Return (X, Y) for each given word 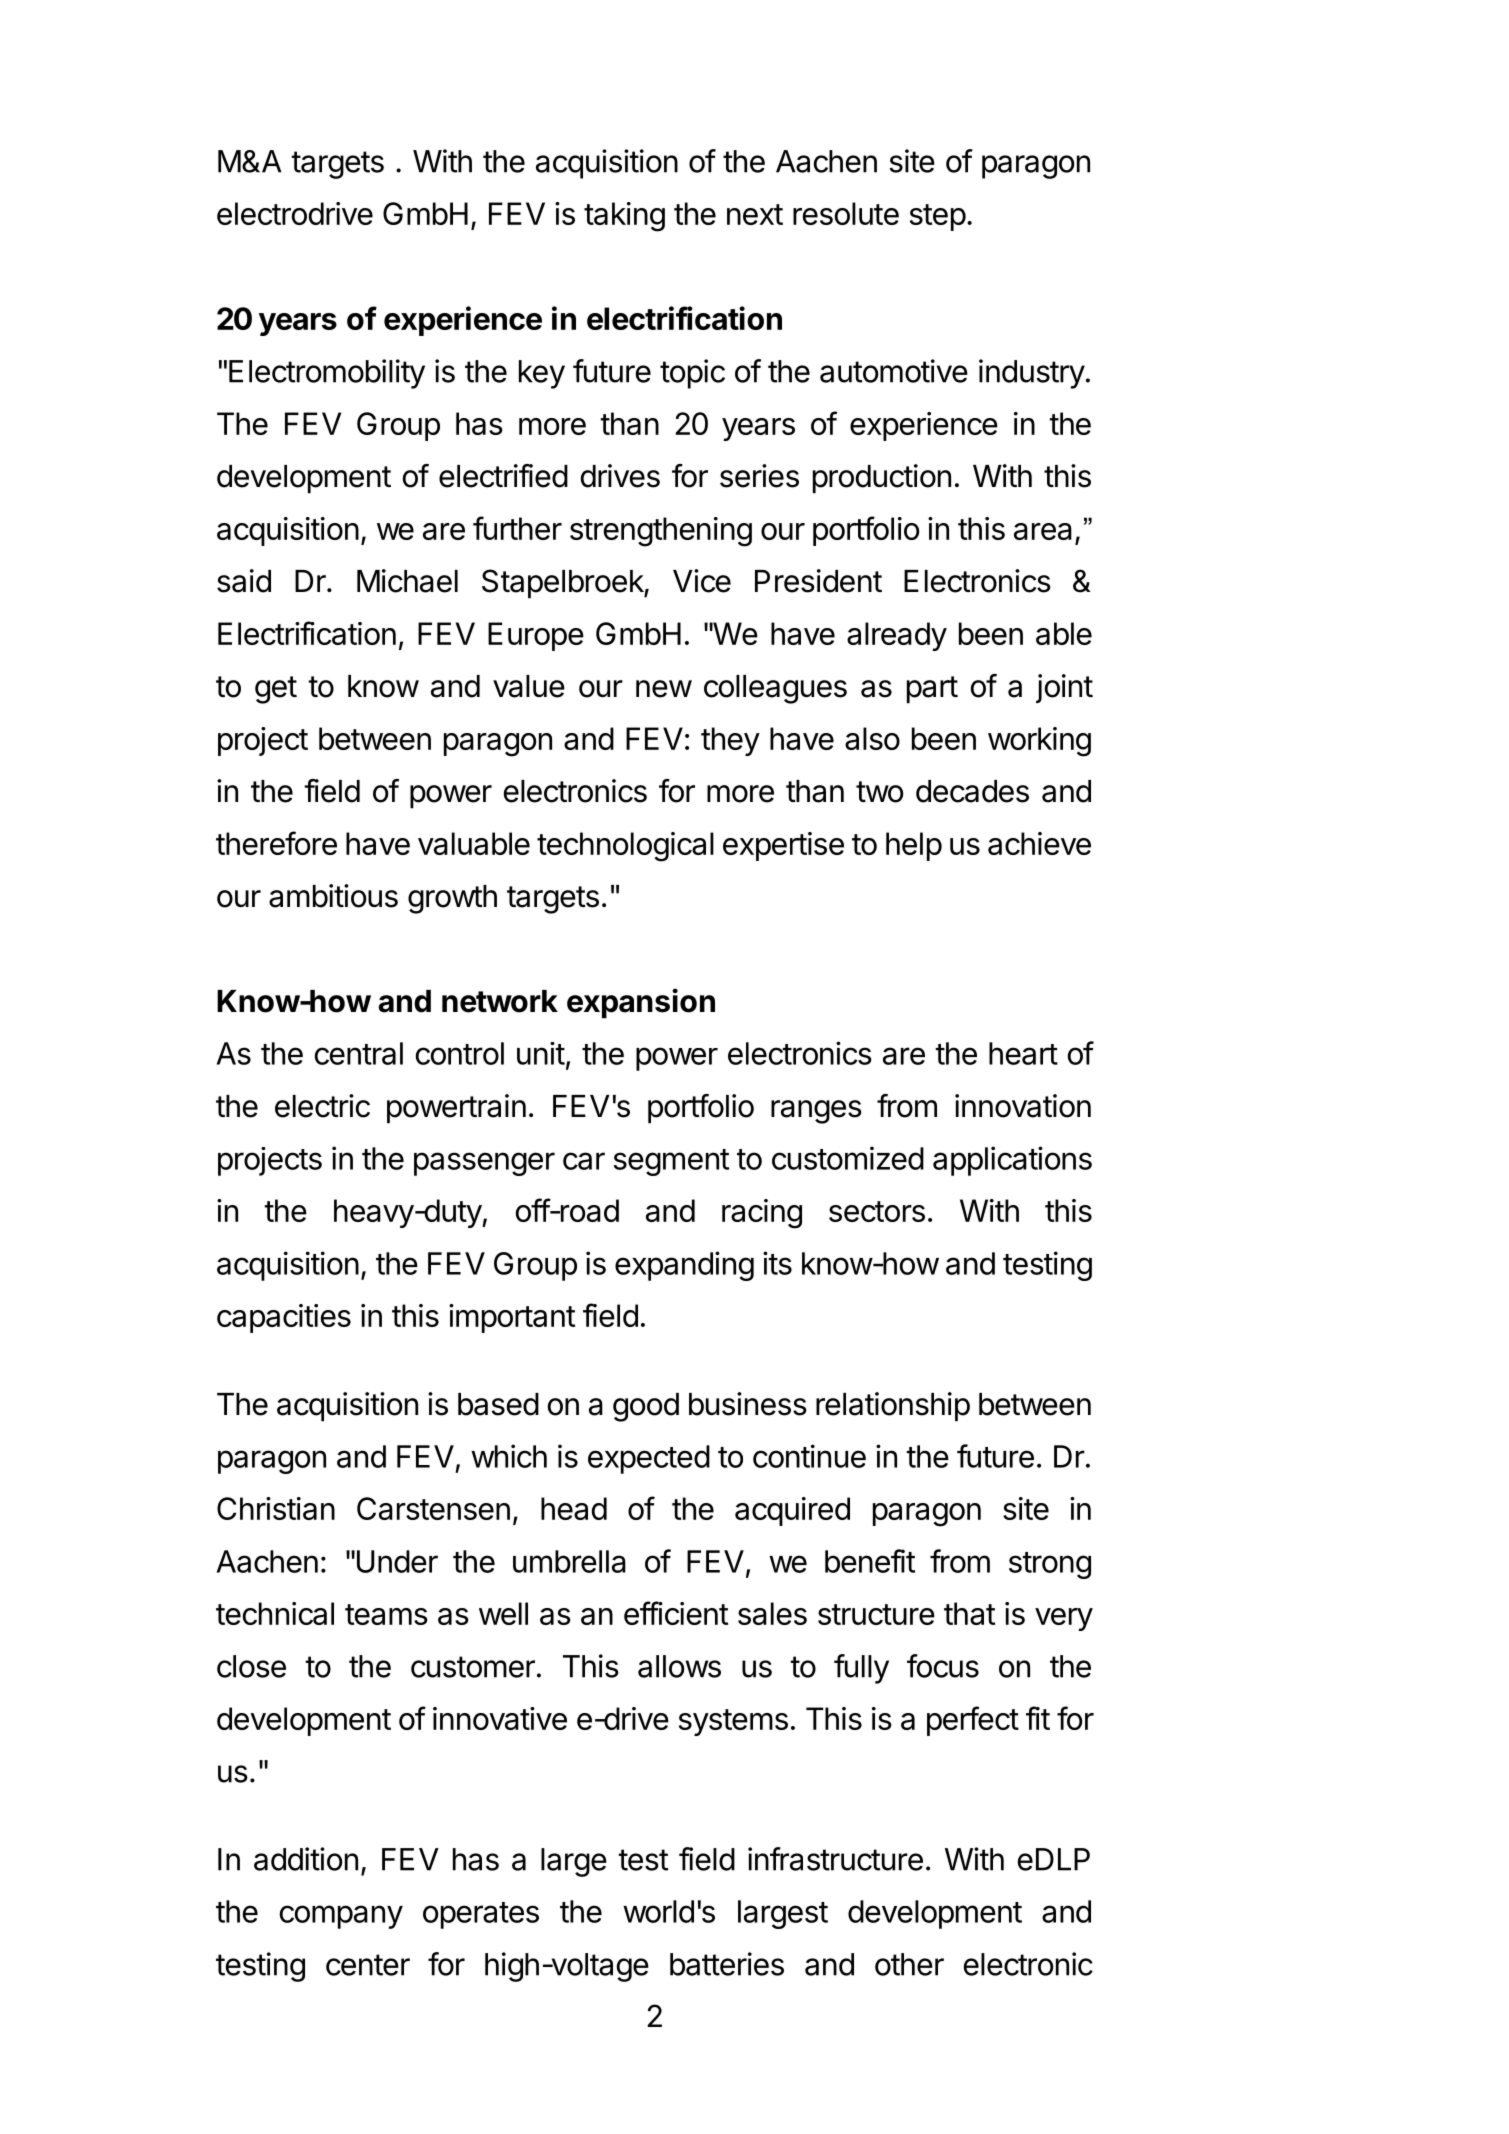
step (938, 217)
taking (624, 217)
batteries (727, 1964)
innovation (1023, 1106)
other (909, 1964)
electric (322, 1106)
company (341, 1917)
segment (671, 1162)
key (542, 374)
